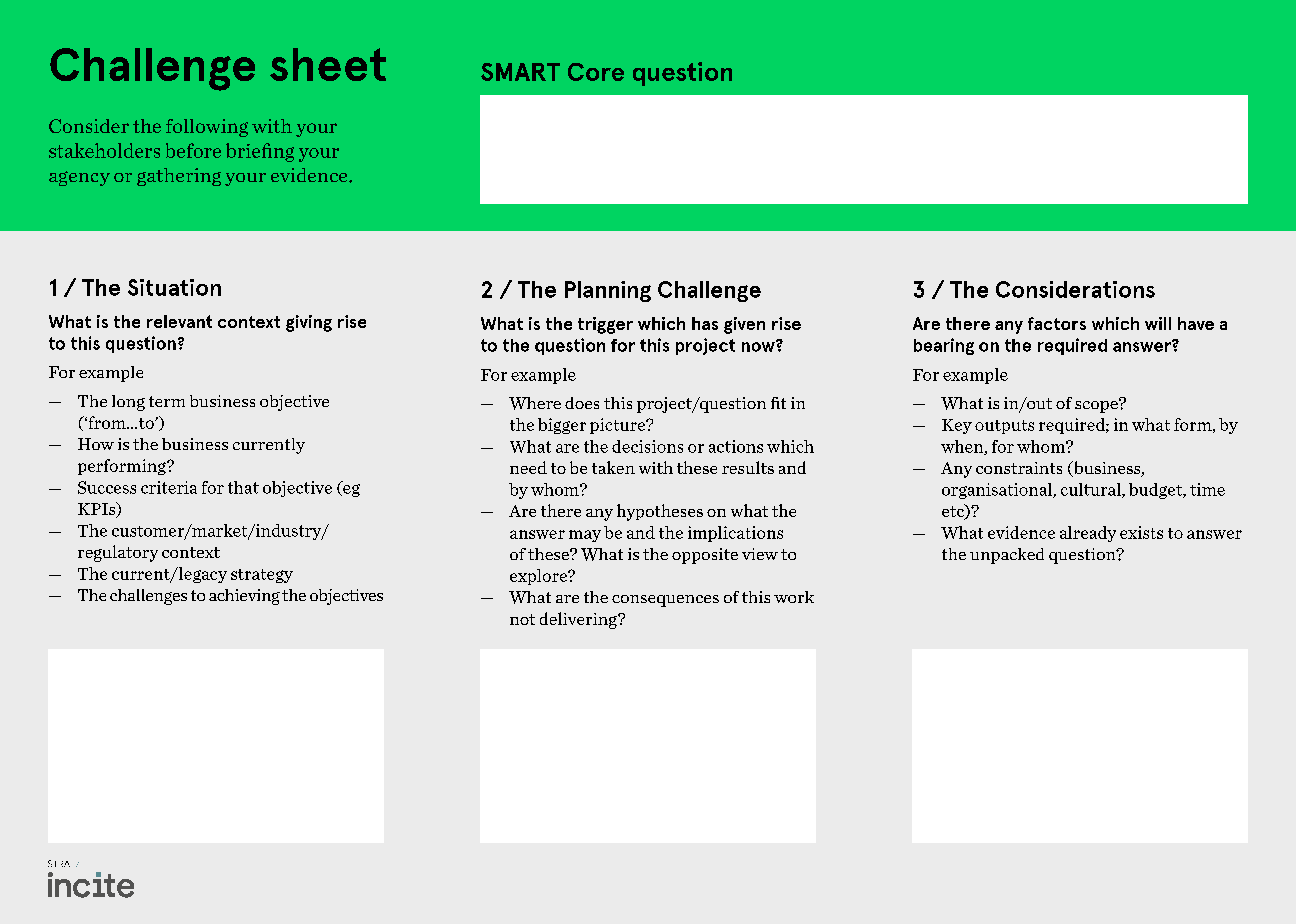  What do you see at coordinates (618, 426) in the screenshot?
I see `picture` at bounding box center [618, 426].
